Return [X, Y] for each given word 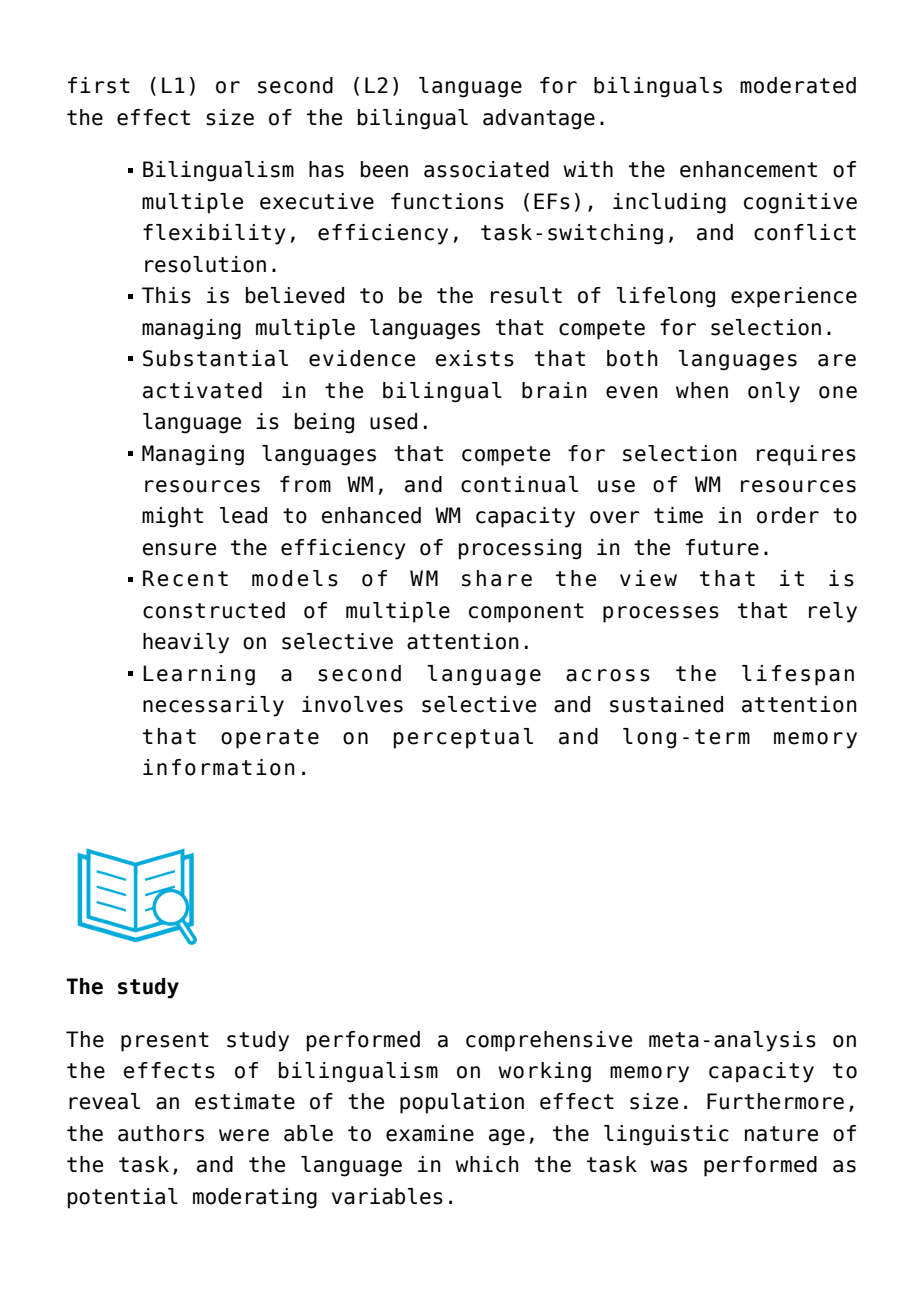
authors [161, 1133]
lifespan [798, 675]
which [487, 1164]
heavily [186, 643]
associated [486, 169]
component [526, 613]
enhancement [748, 169]
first [99, 85]
